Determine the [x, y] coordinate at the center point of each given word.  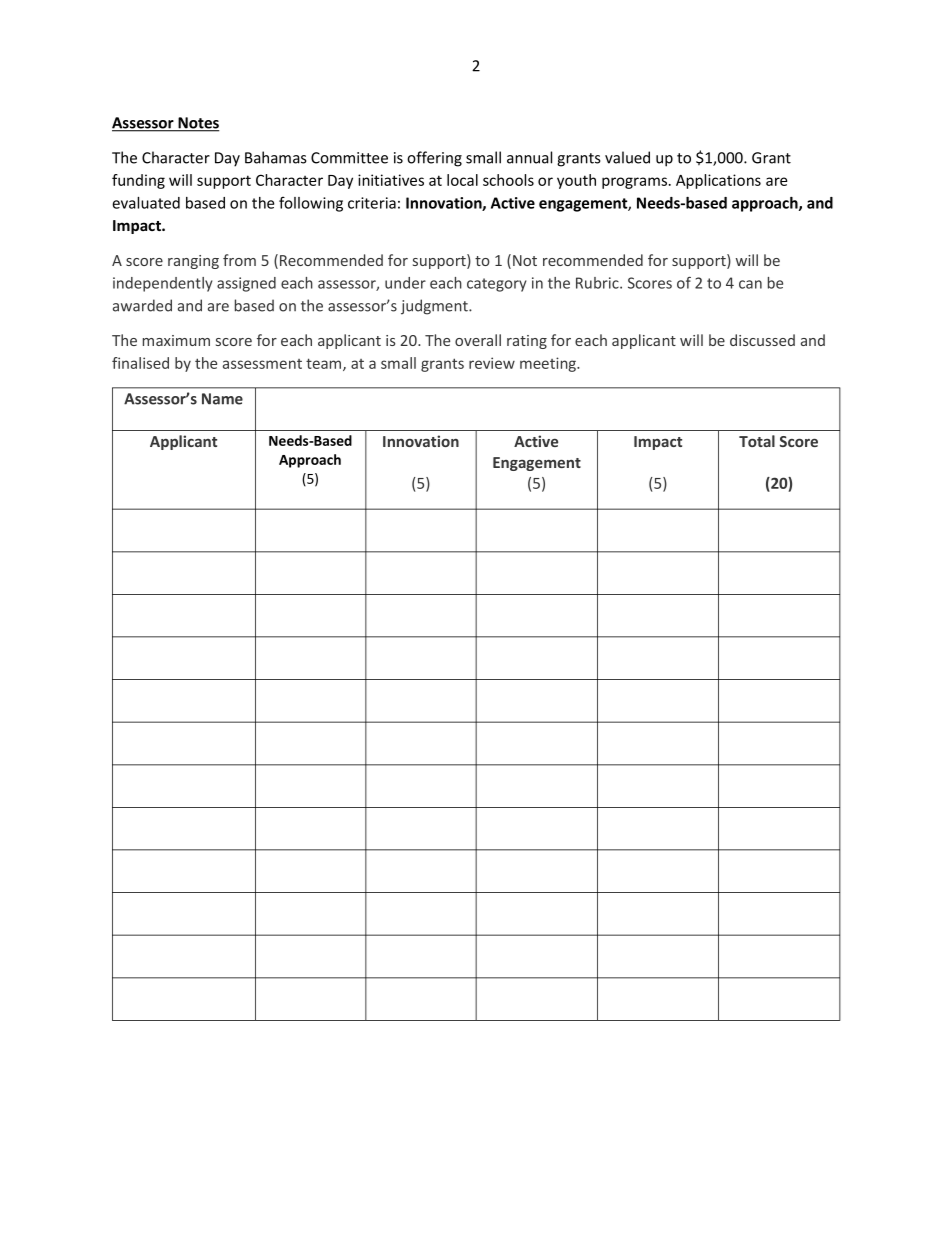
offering [434, 159]
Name [222, 399]
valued [627, 157]
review [492, 363]
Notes [197, 124]
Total [757, 441]
